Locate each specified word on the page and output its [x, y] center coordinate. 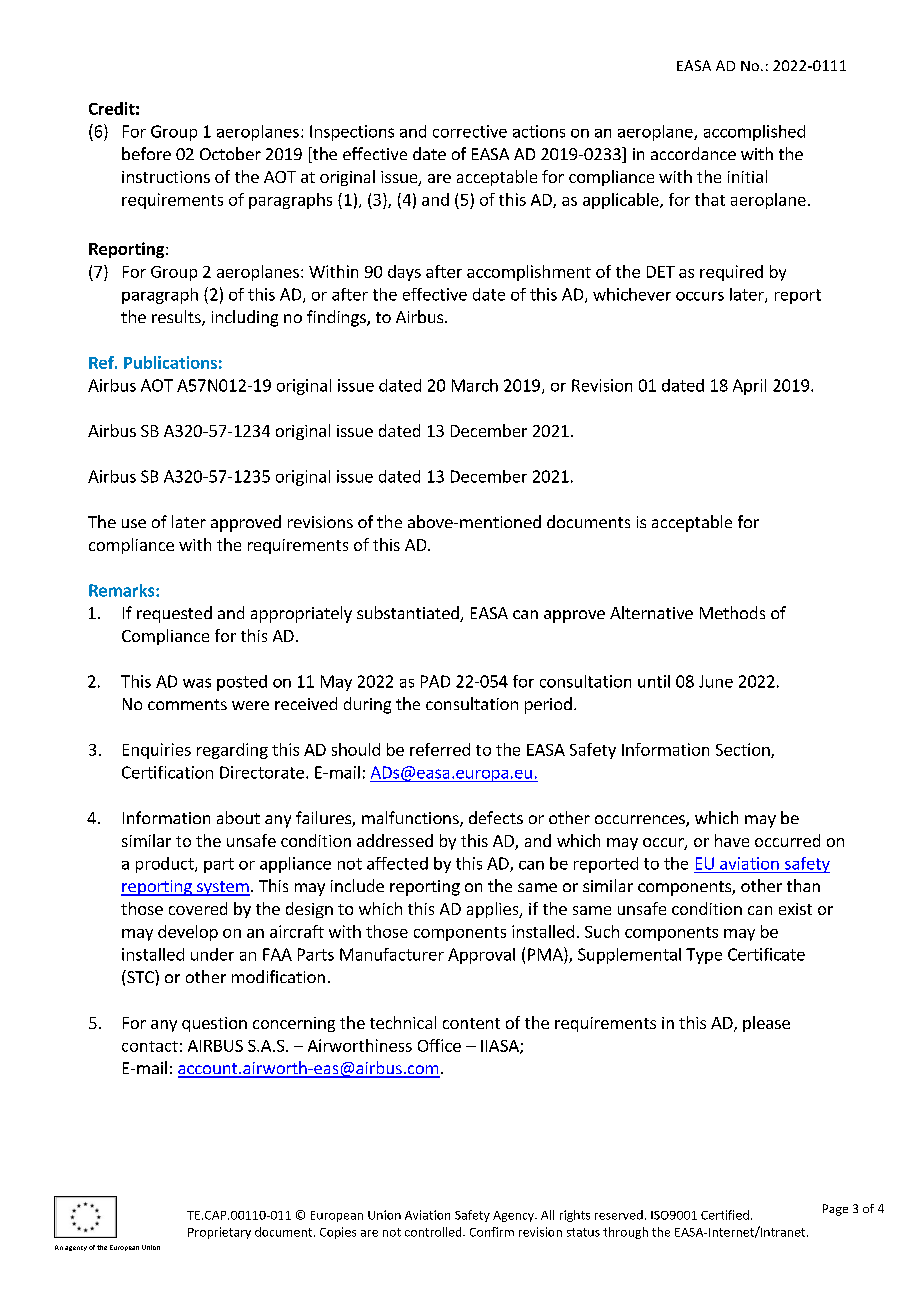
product [166, 865]
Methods [732, 612]
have [732, 840]
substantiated [409, 614]
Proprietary [219, 1233]
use [134, 523]
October [230, 153]
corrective [470, 131]
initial [747, 176]
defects [496, 817]
